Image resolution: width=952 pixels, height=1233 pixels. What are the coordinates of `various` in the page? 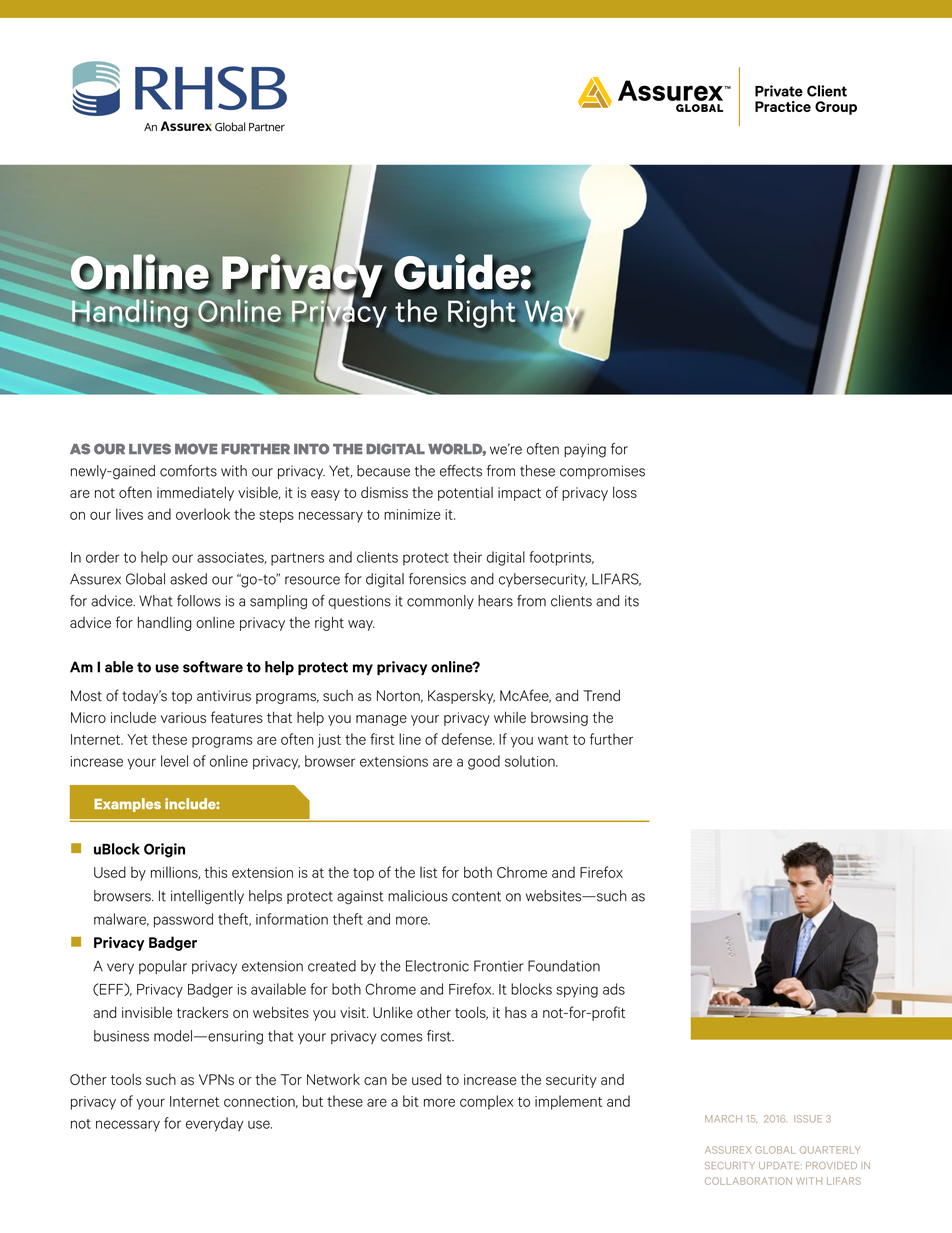 It's located at (183, 717).
